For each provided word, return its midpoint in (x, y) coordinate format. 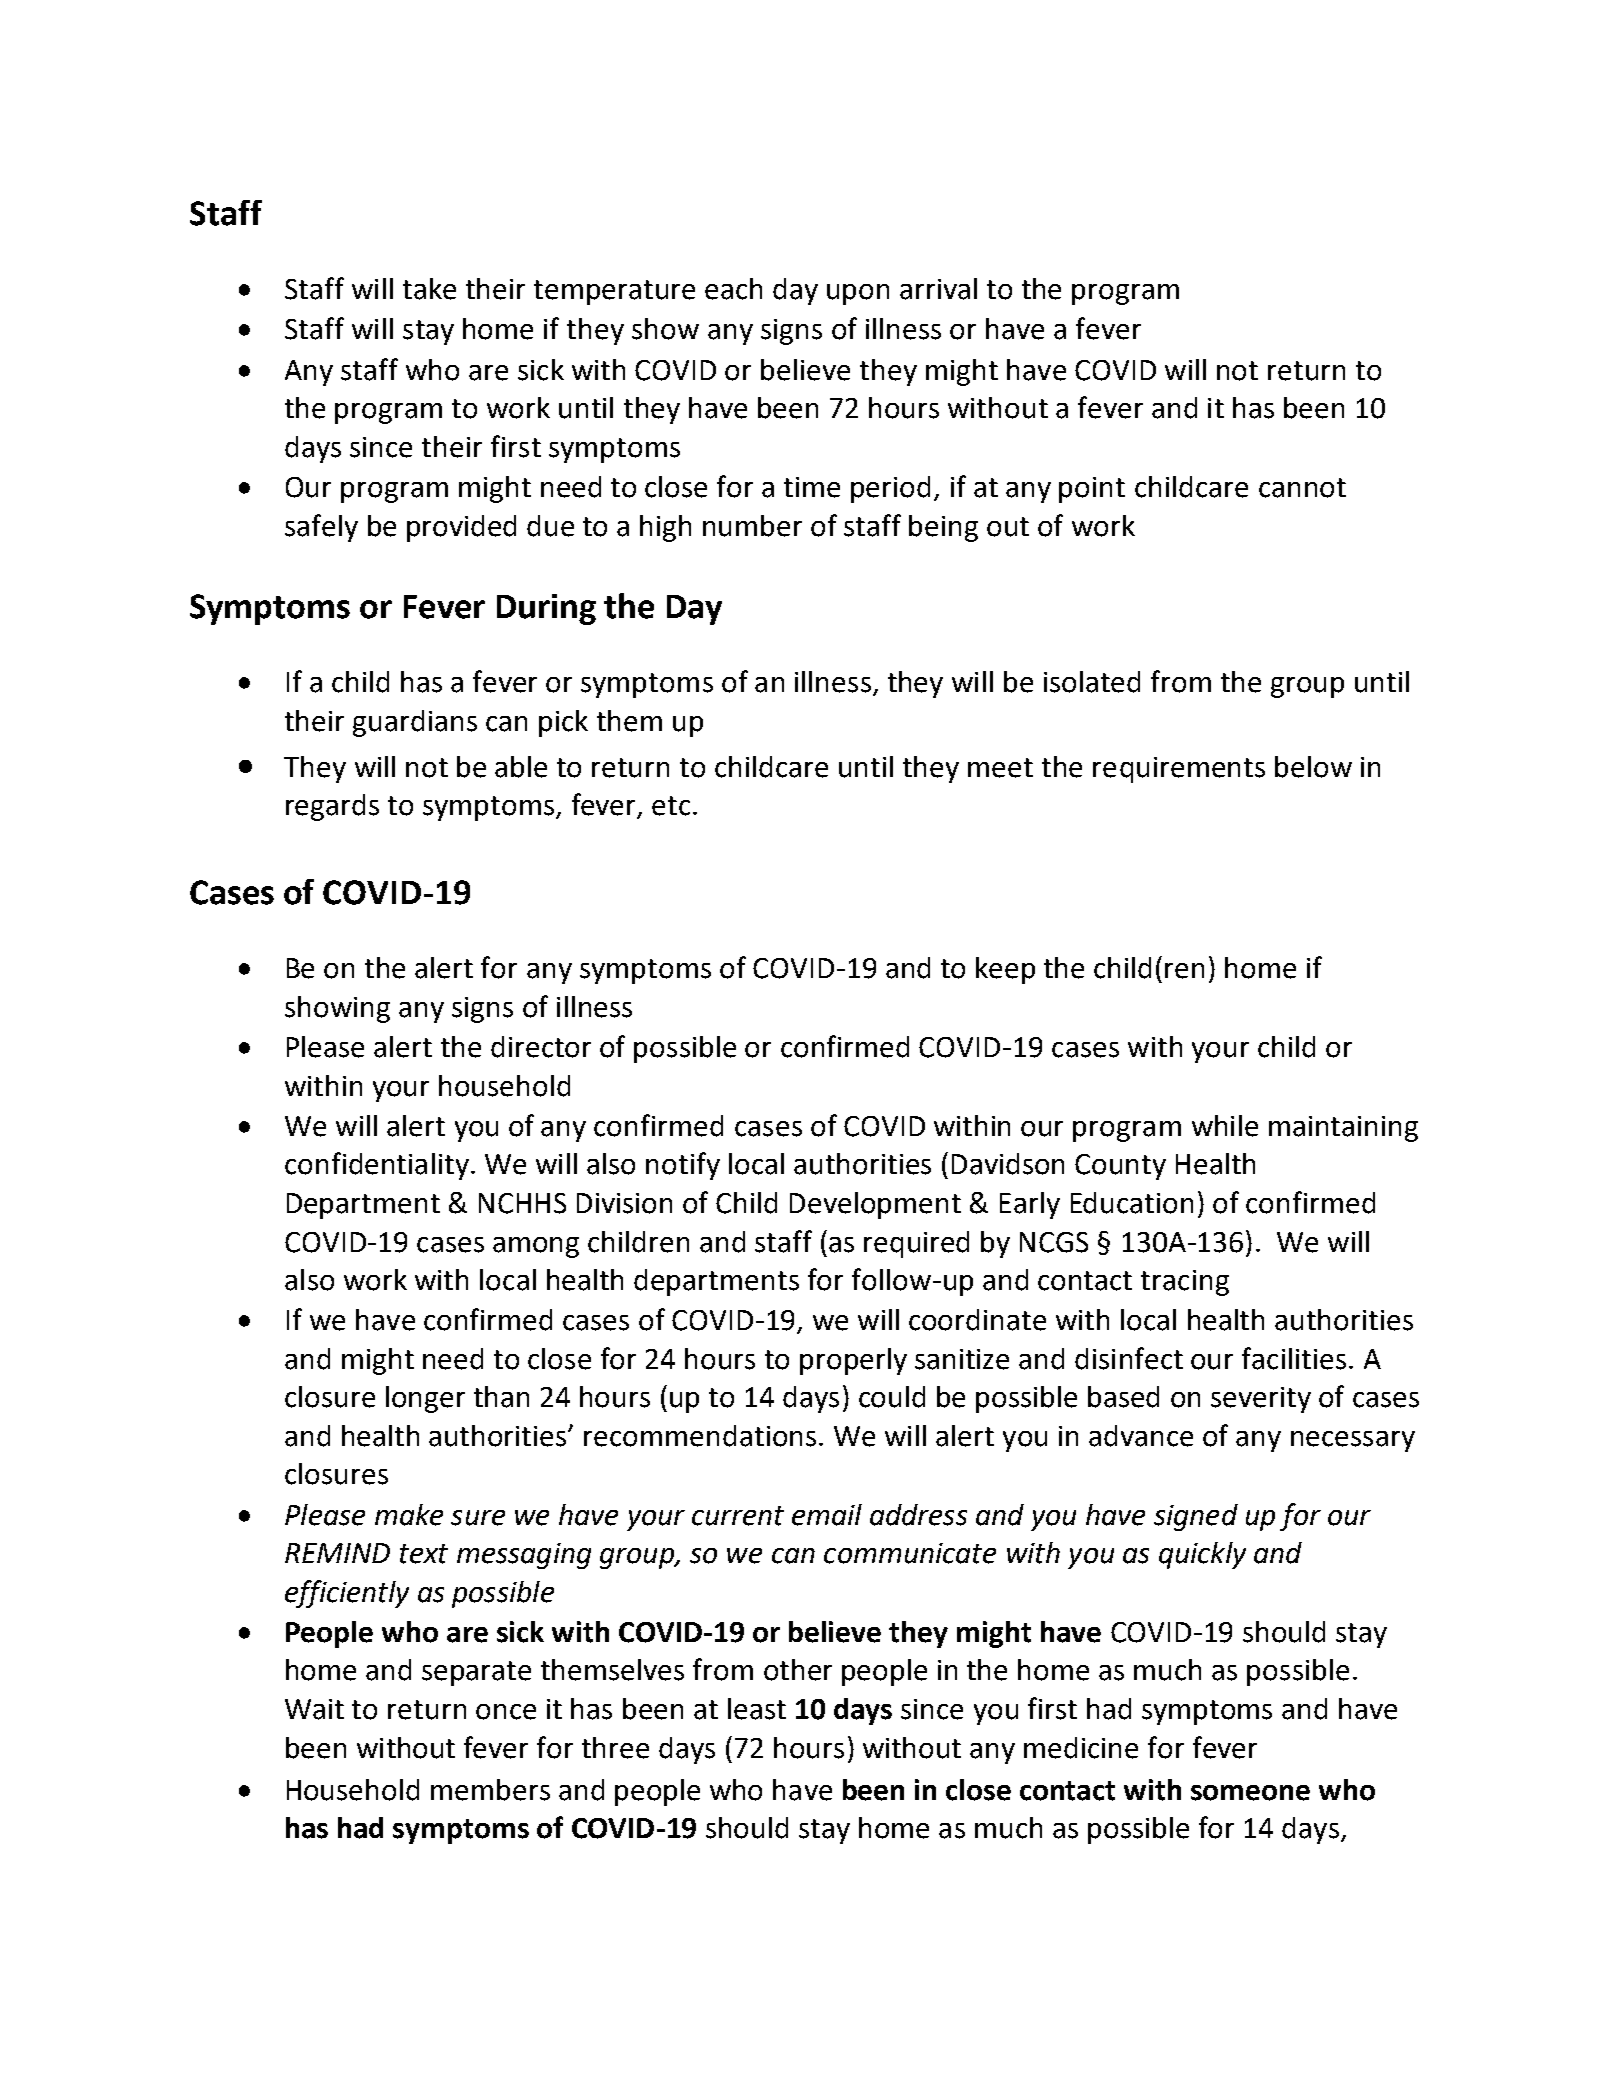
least (757, 1709)
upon (858, 294)
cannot (1302, 488)
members (490, 1790)
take (429, 289)
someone (1250, 1793)
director (541, 1047)
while (1225, 1126)
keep (1005, 970)
